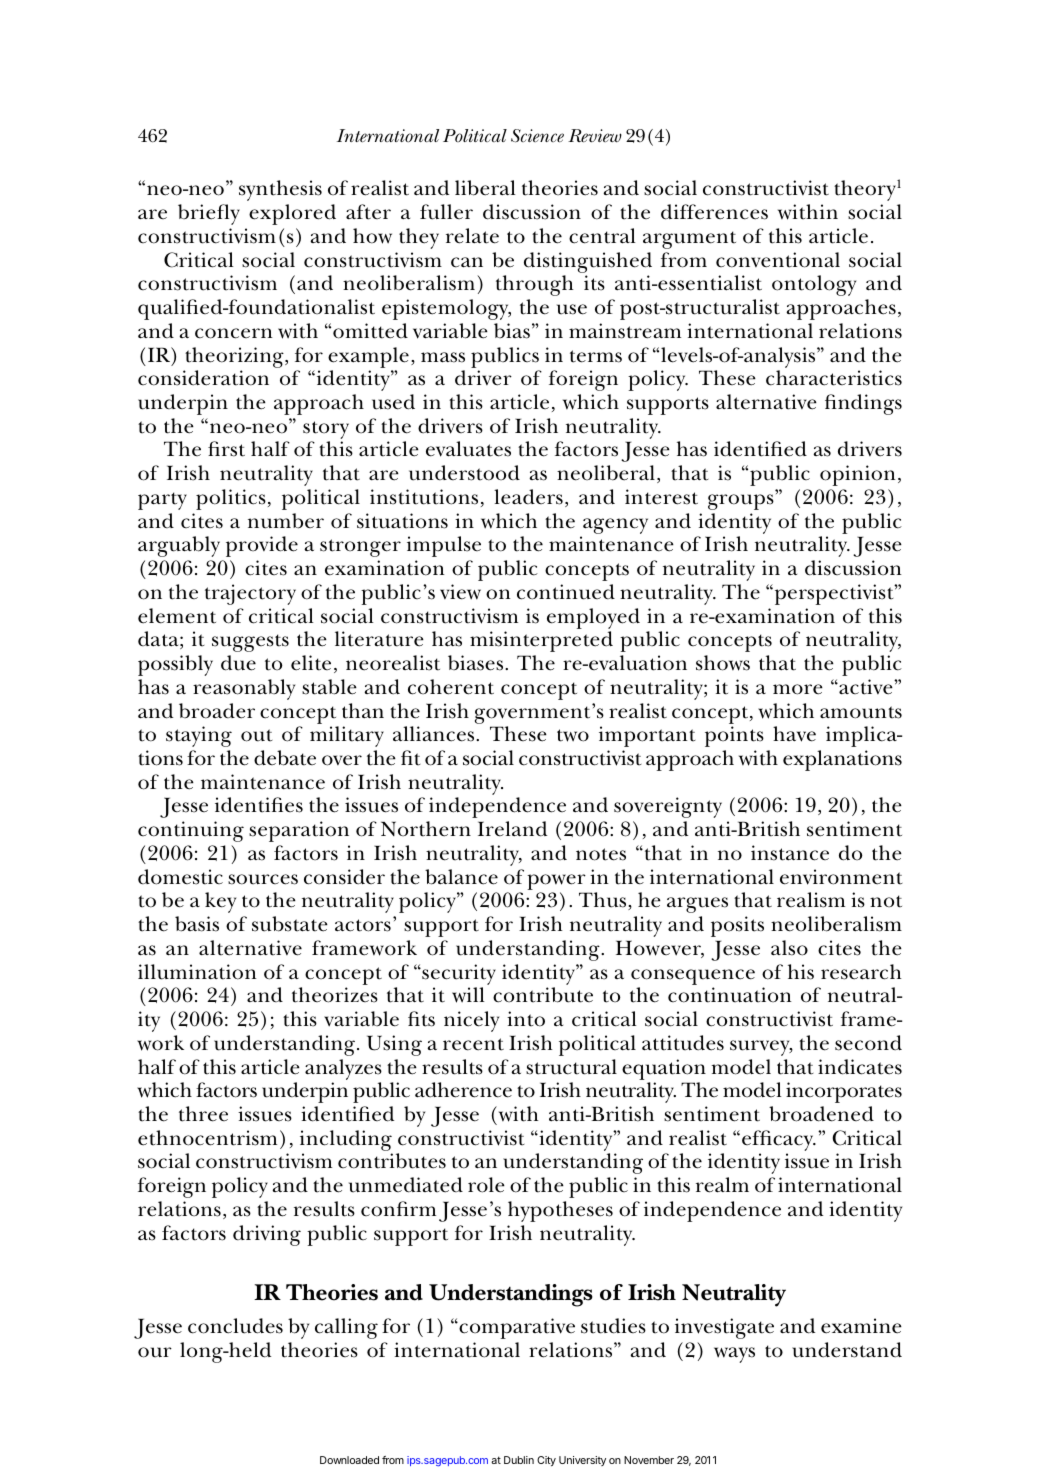  I want to click on debate, so click(285, 758).
